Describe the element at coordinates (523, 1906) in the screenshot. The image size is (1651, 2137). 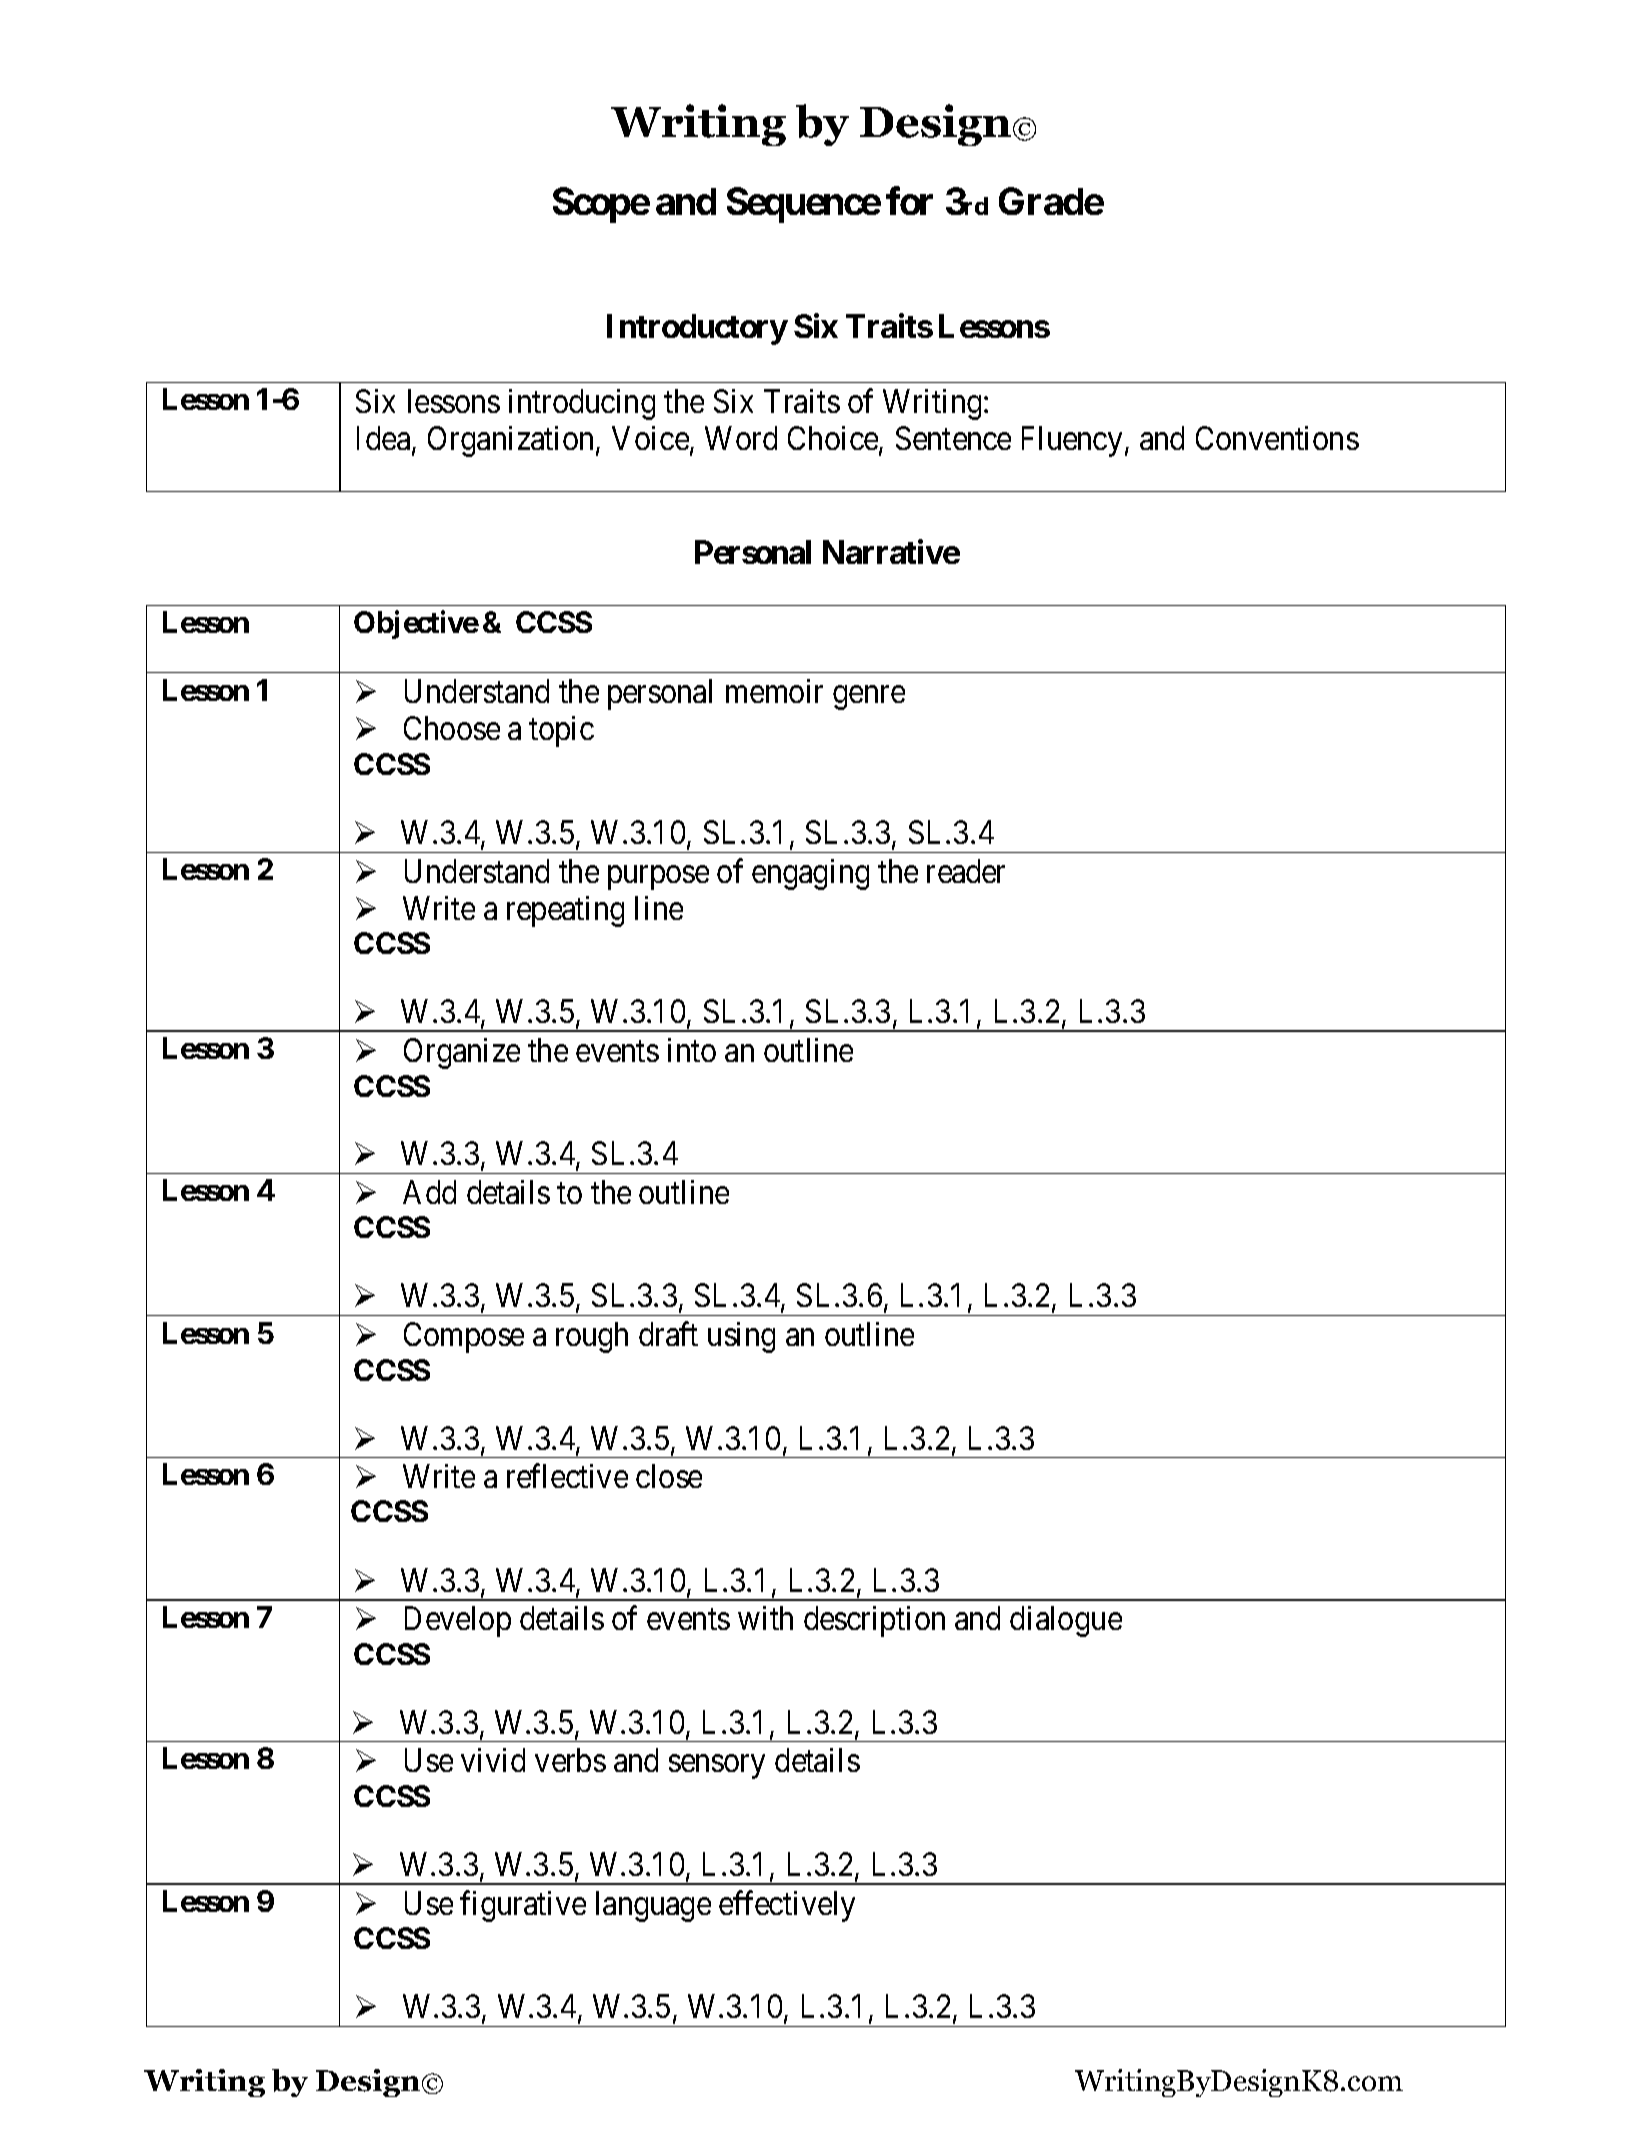
I see `figurative` at that location.
